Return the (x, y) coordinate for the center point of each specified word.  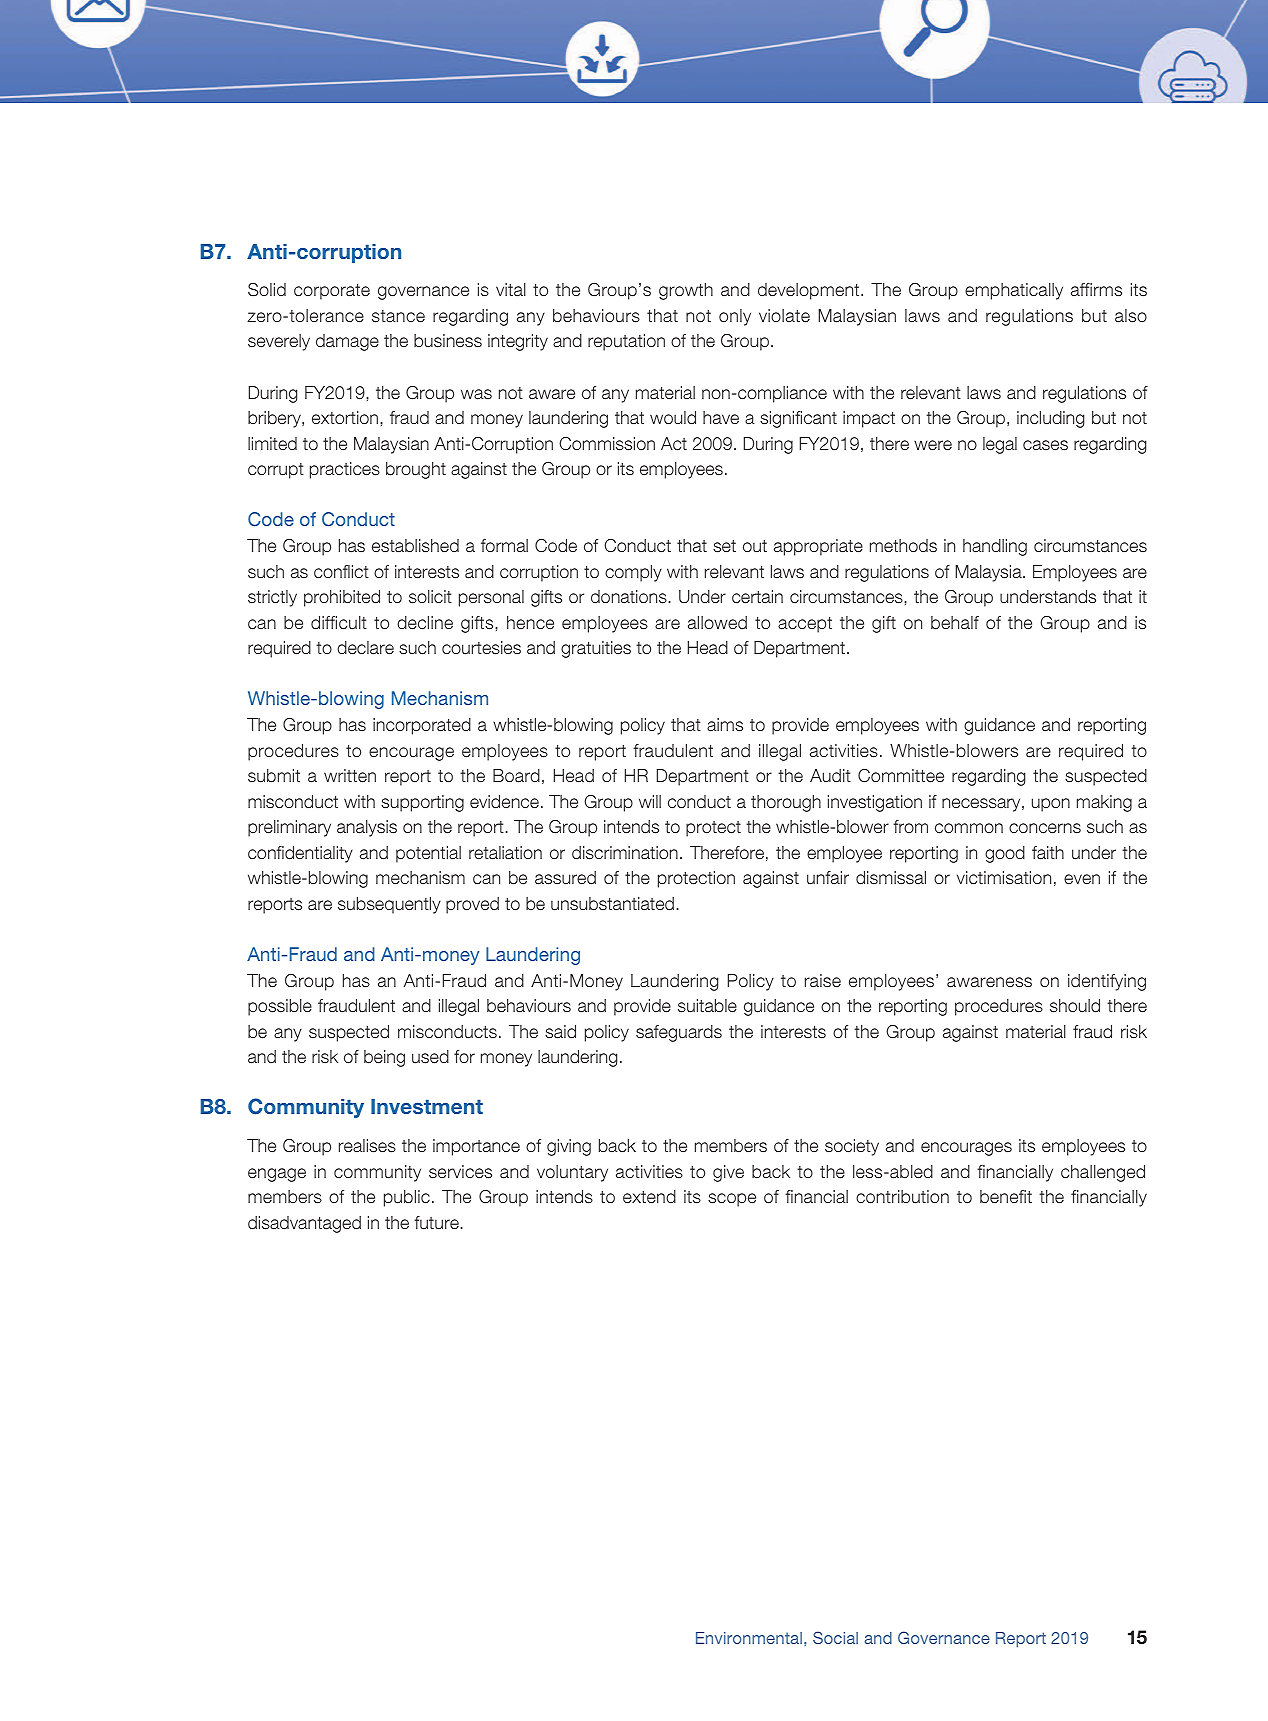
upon (1051, 805)
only (735, 317)
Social (835, 1637)
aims (725, 725)
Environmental (749, 1638)
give (728, 1173)
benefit (1006, 1197)
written (350, 775)
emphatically (1014, 291)
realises (367, 1146)
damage (347, 342)
